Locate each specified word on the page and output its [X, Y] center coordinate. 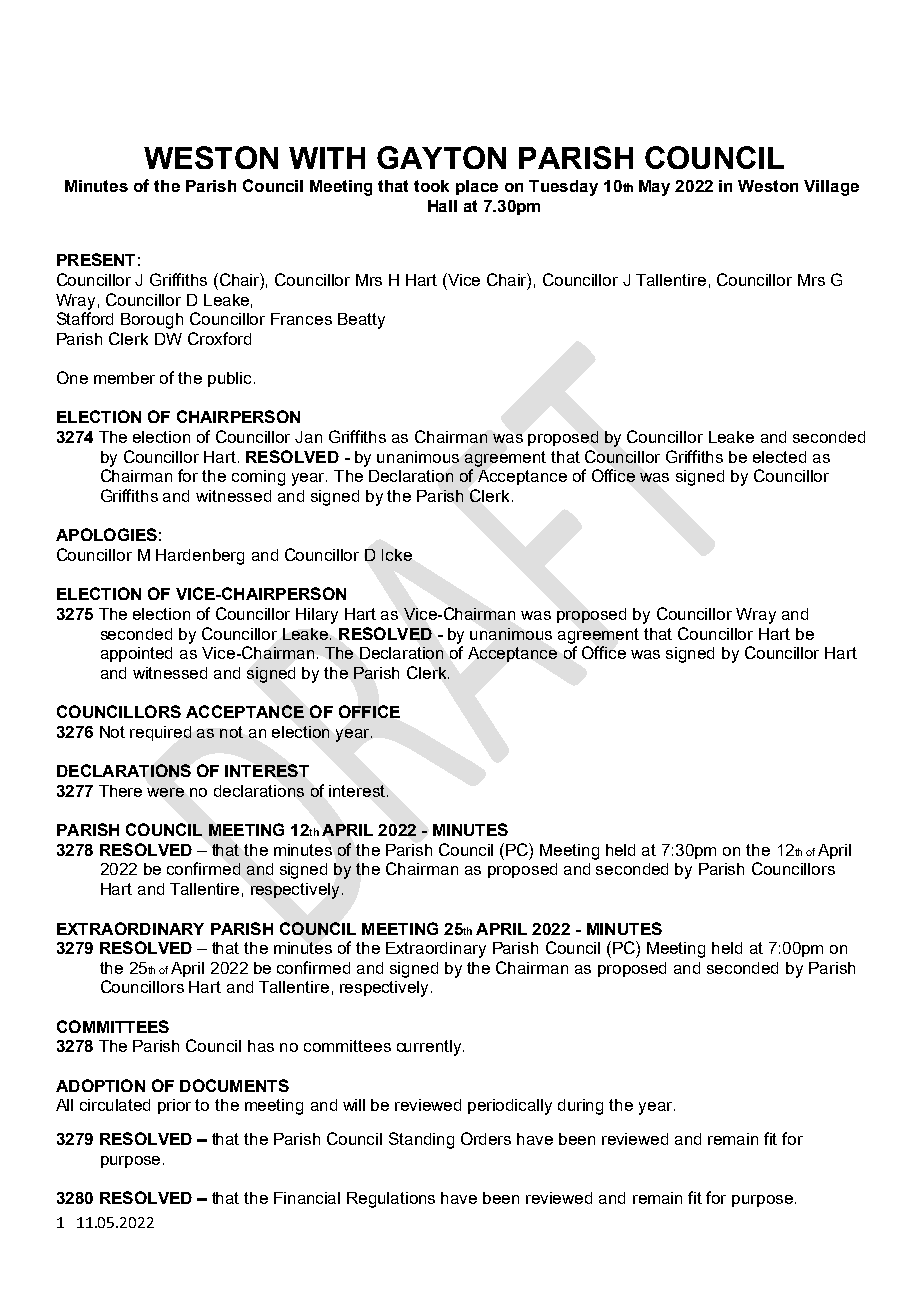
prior [174, 1106]
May [654, 188]
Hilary [317, 616]
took [431, 186]
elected [779, 457]
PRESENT [96, 259]
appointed [136, 654]
